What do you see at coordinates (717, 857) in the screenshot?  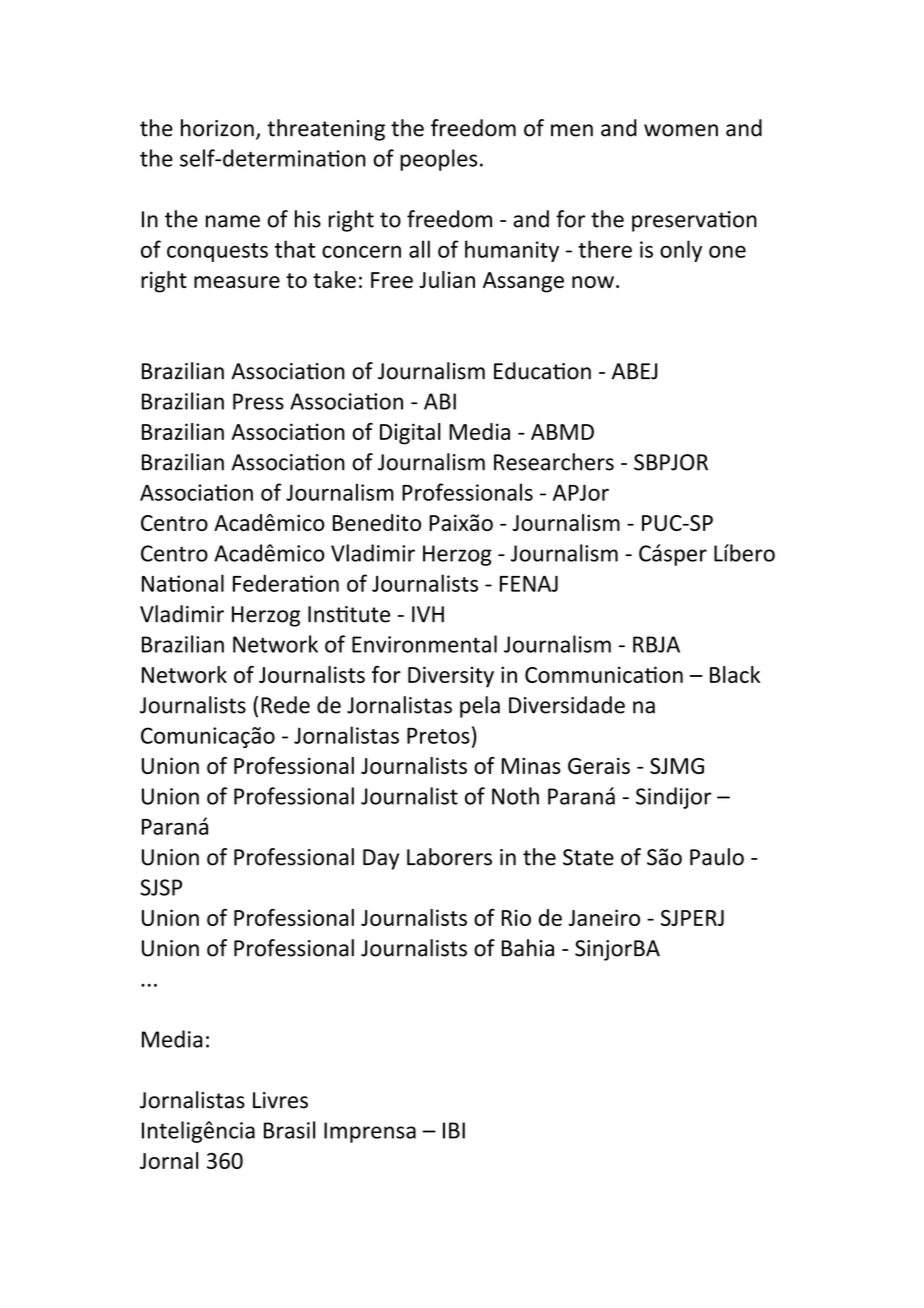 I see `Paulo` at bounding box center [717, 857].
